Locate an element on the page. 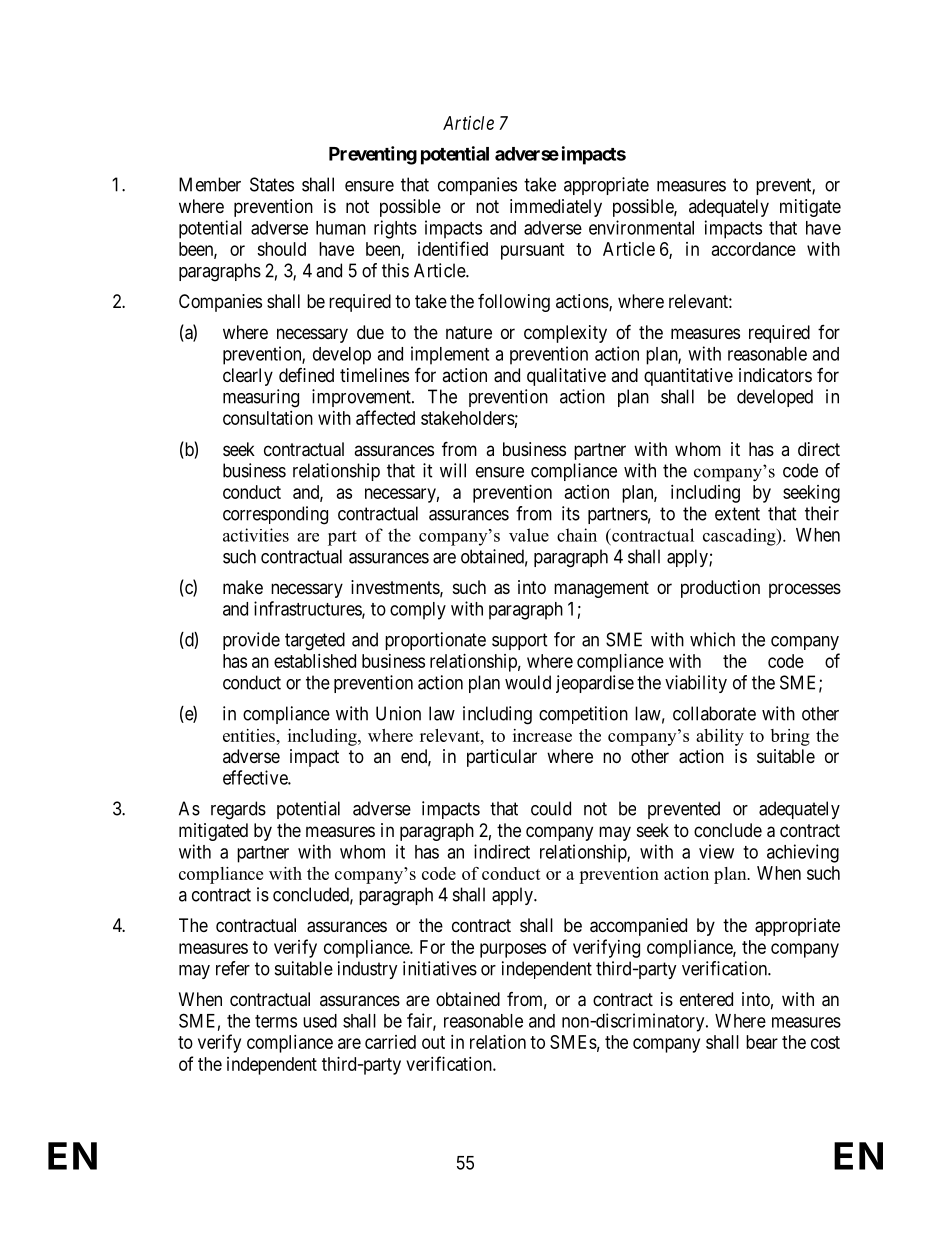  increase is located at coordinates (542, 735).
